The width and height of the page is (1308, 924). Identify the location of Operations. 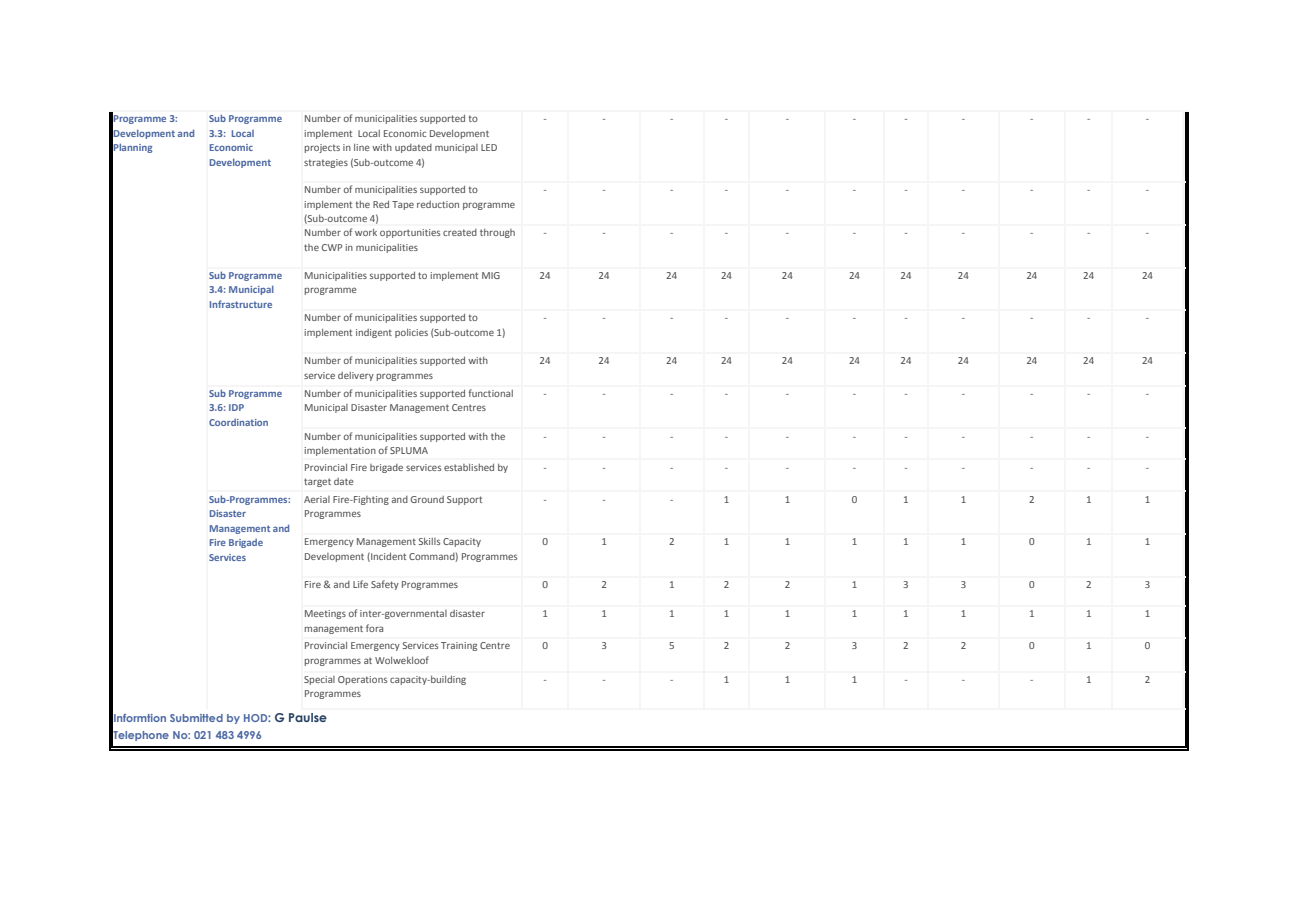
(362, 680).
